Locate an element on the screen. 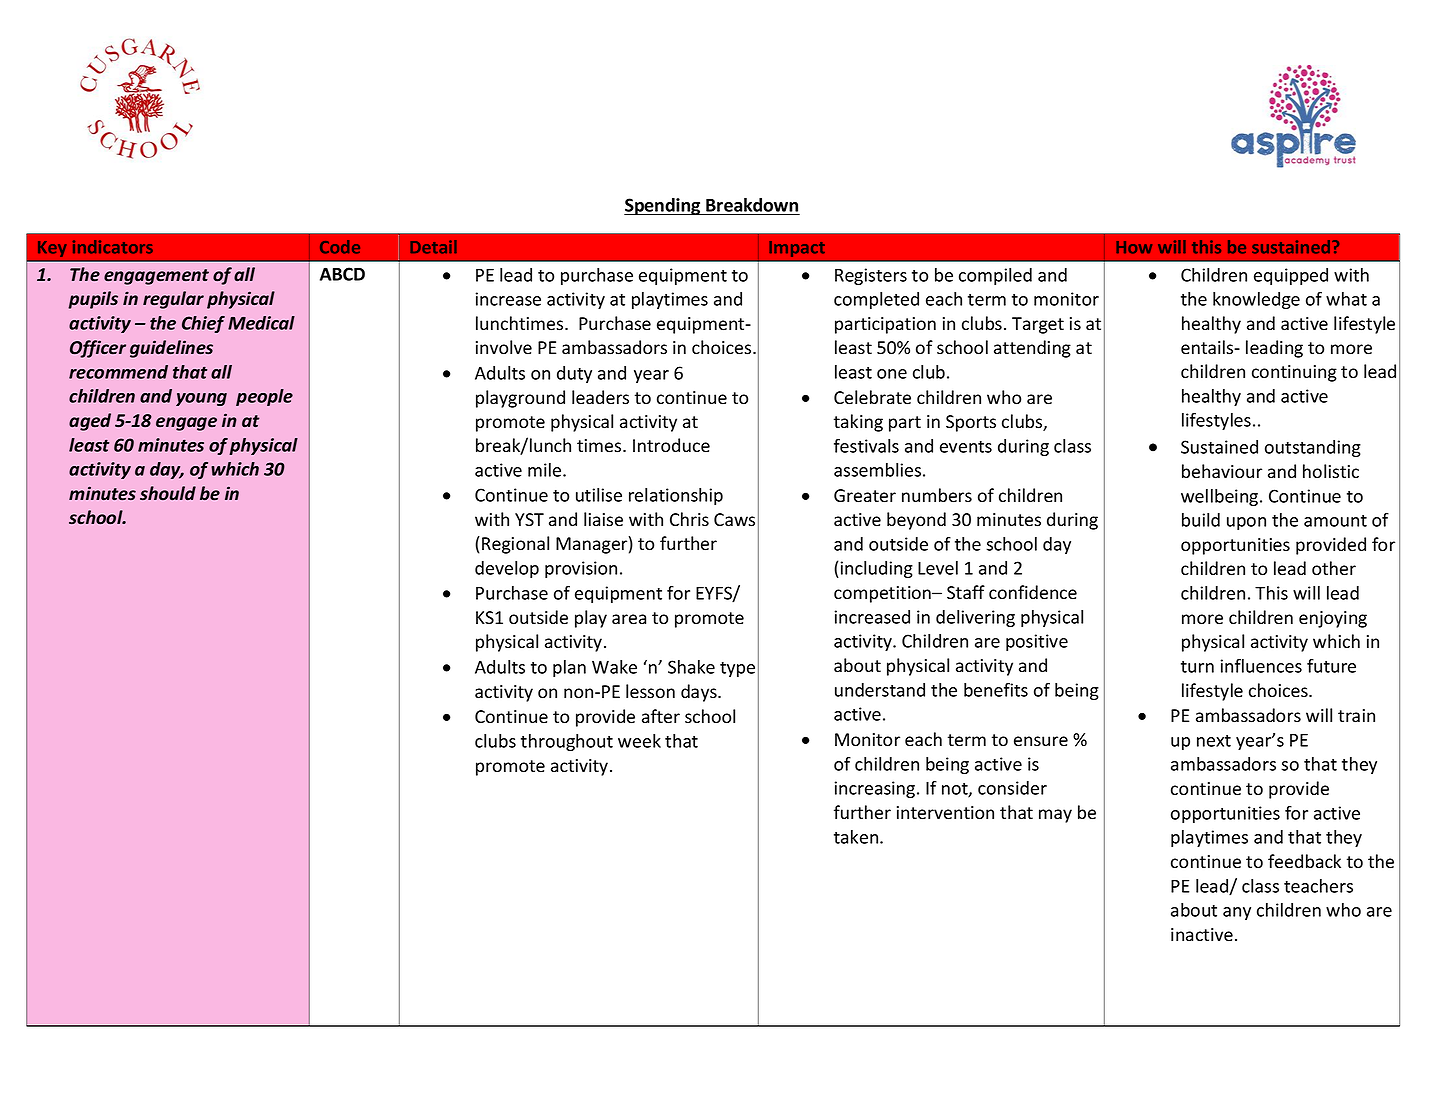 Image resolution: width=1433 pixels, height=1108 pixels. young is located at coordinates (201, 399).
